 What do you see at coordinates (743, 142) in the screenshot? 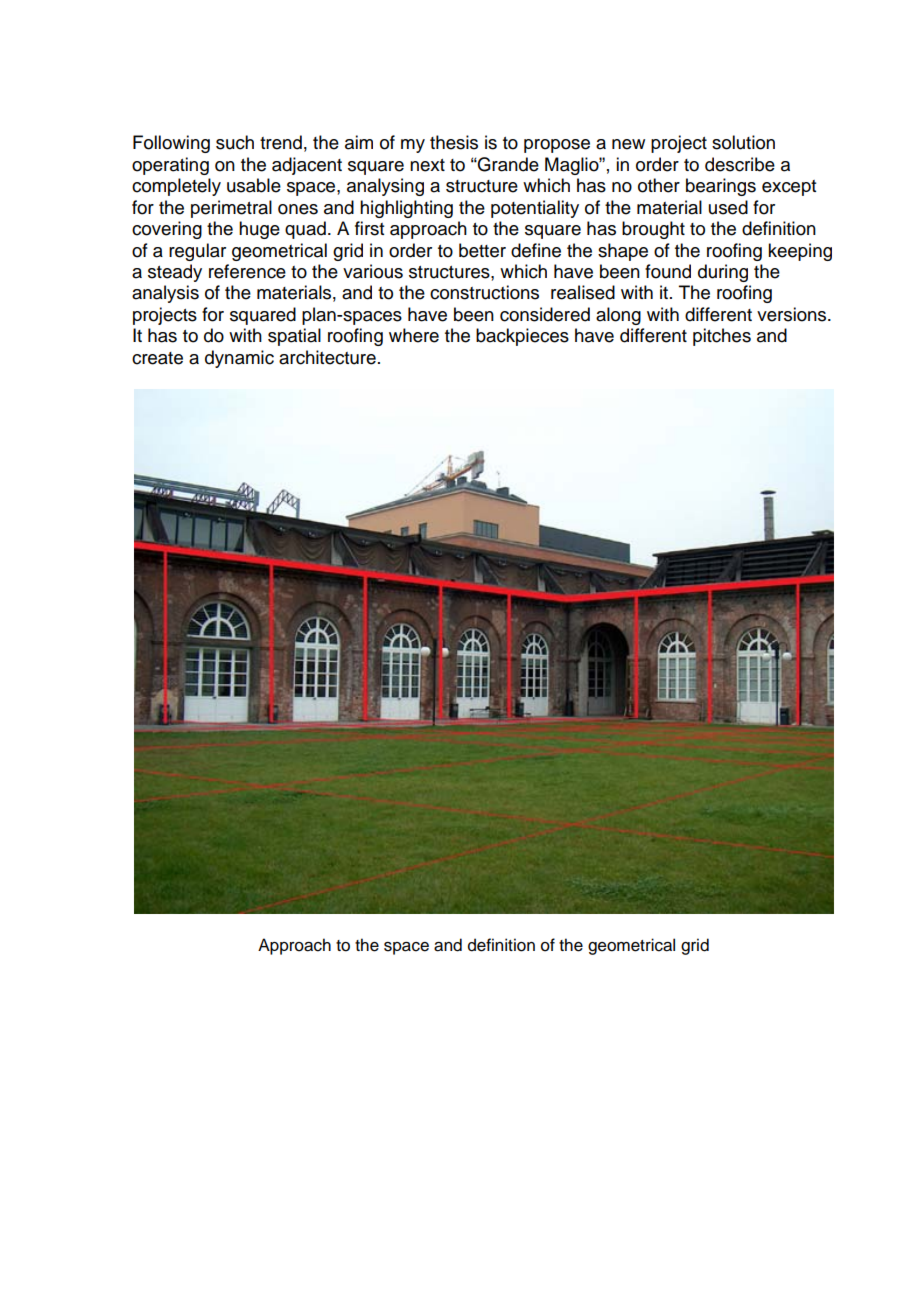
I see `solution` at bounding box center [743, 142].
